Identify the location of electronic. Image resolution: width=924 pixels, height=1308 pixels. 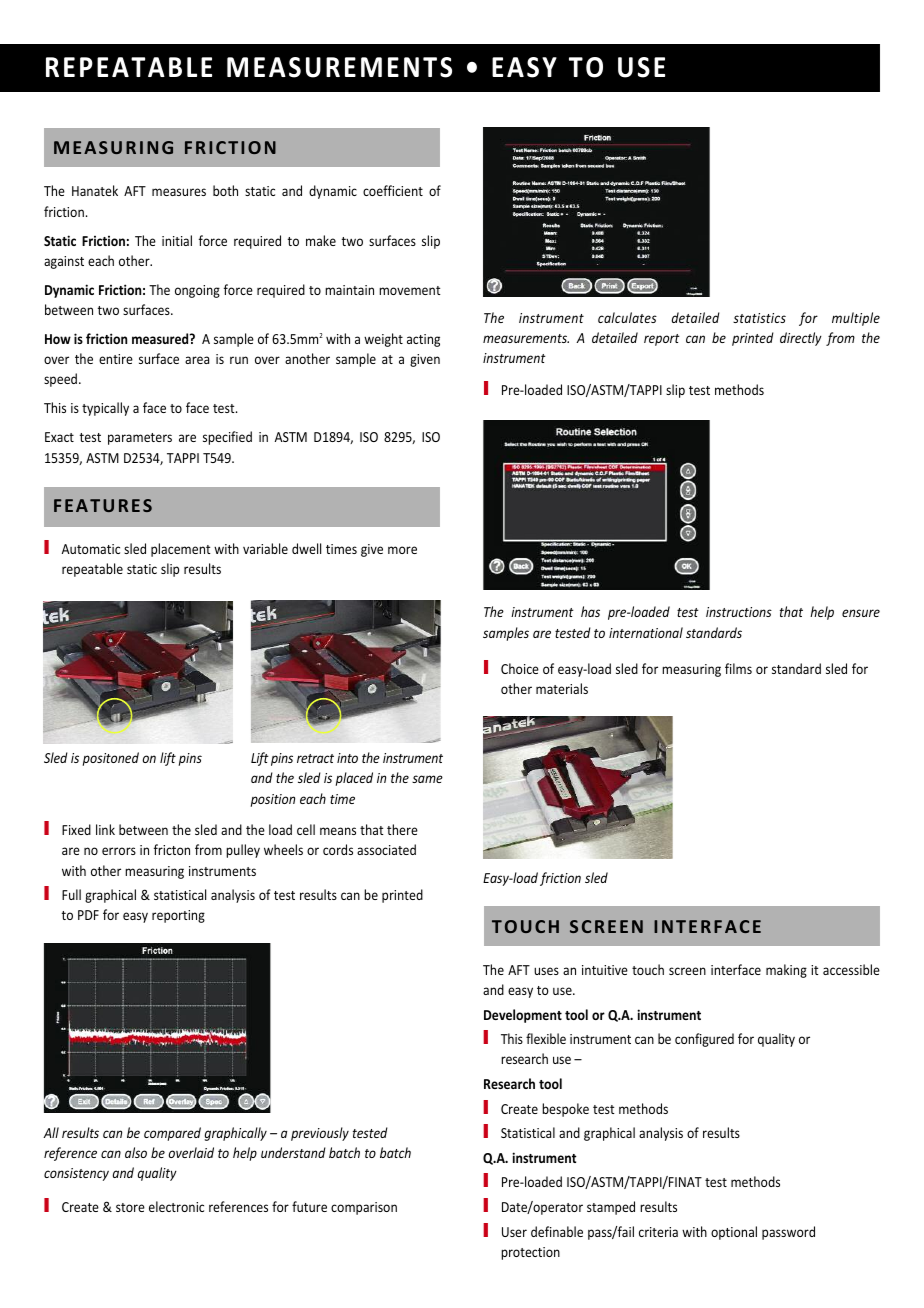
(176, 1206).
